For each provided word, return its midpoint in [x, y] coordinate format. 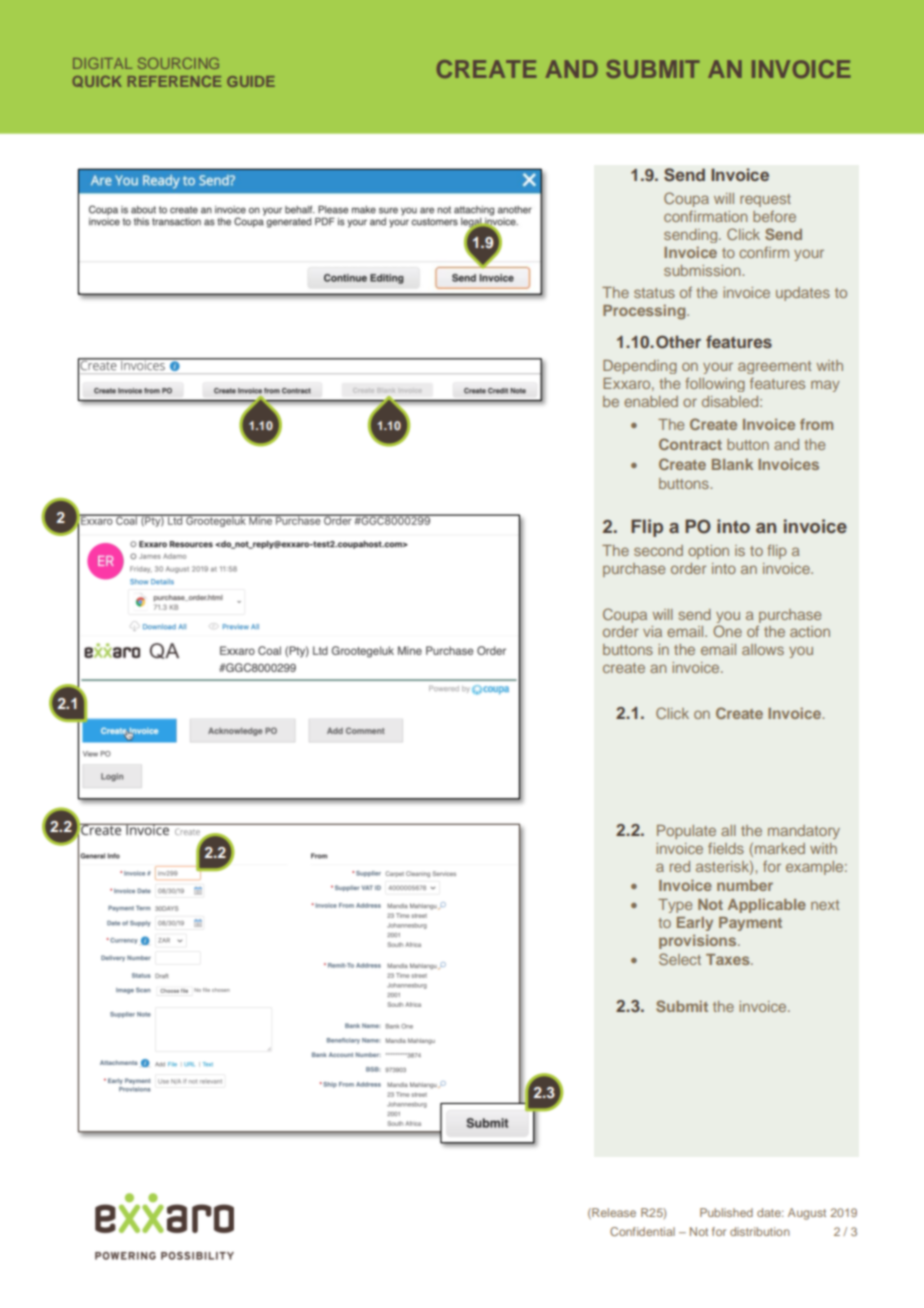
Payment [750, 924]
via [652, 631]
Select [680, 959]
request [765, 200]
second [658, 550]
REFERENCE [174, 81]
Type [675, 906]
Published [726, 1212]
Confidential [642, 1231]
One [727, 631]
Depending [640, 367]
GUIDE [251, 81]
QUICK [97, 81]
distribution [760, 1231]
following [715, 384]
